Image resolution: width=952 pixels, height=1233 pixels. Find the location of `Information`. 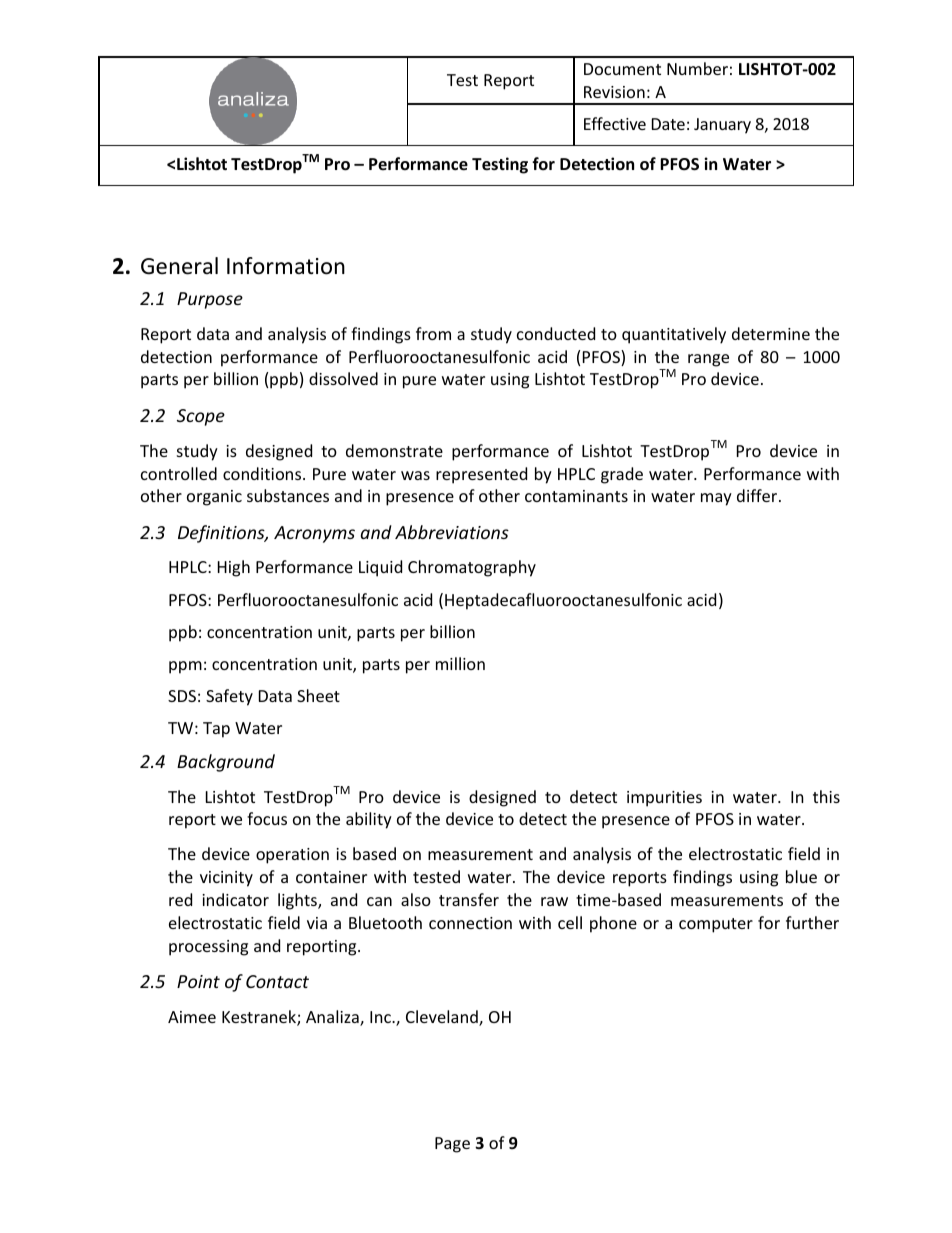

Information is located at coordinates (286, 266).
